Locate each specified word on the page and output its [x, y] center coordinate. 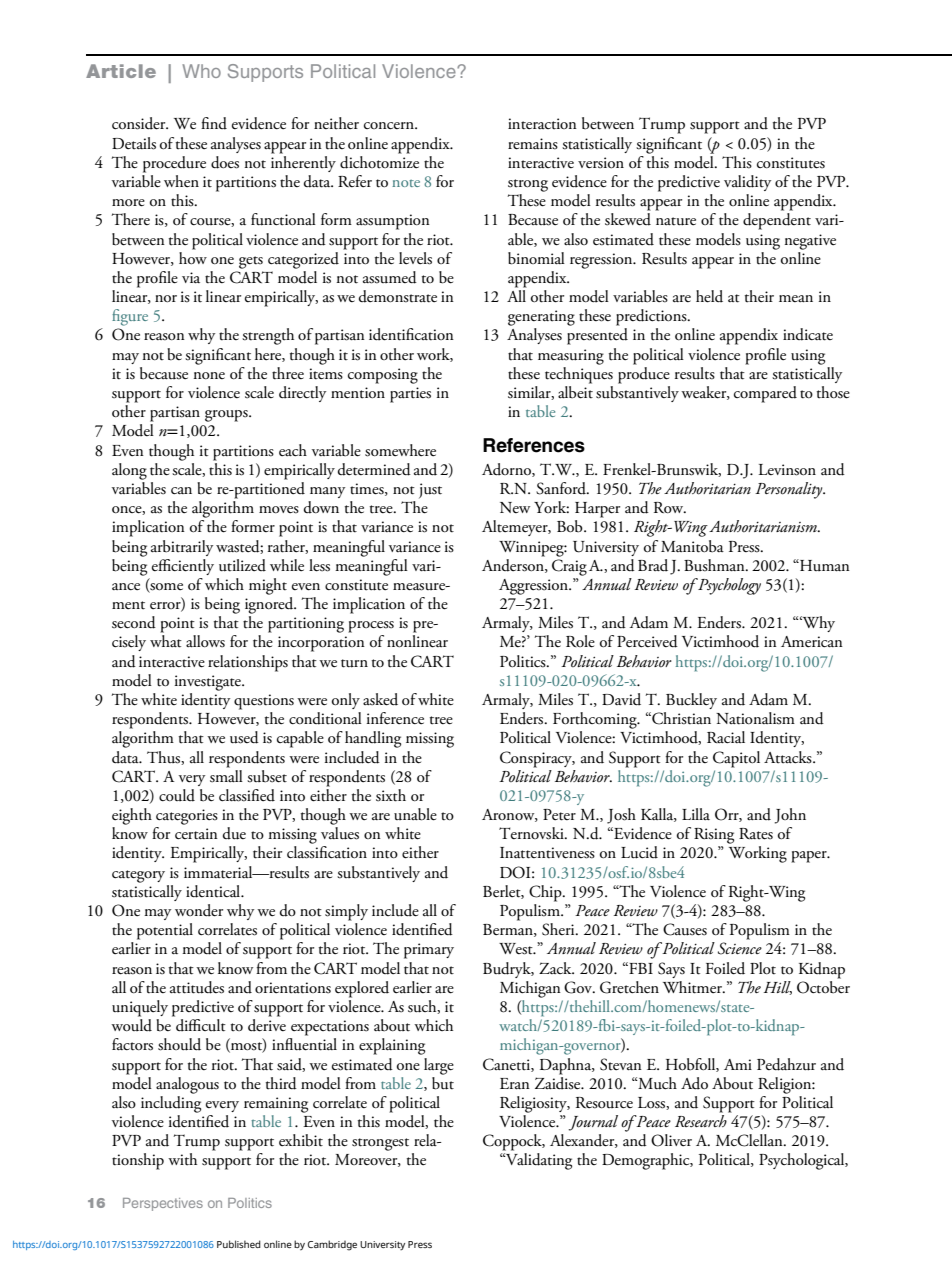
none [209, 376]
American [812, 642]
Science [740, 948]
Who [201, 71]
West [517, 949]
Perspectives [163, 1204]
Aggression [534, 587]
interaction [542, 124]
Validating [537, 1161]
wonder [199, 910]
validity [747, 183]
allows [205, 641]
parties [410, 395]
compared [765, 394]
